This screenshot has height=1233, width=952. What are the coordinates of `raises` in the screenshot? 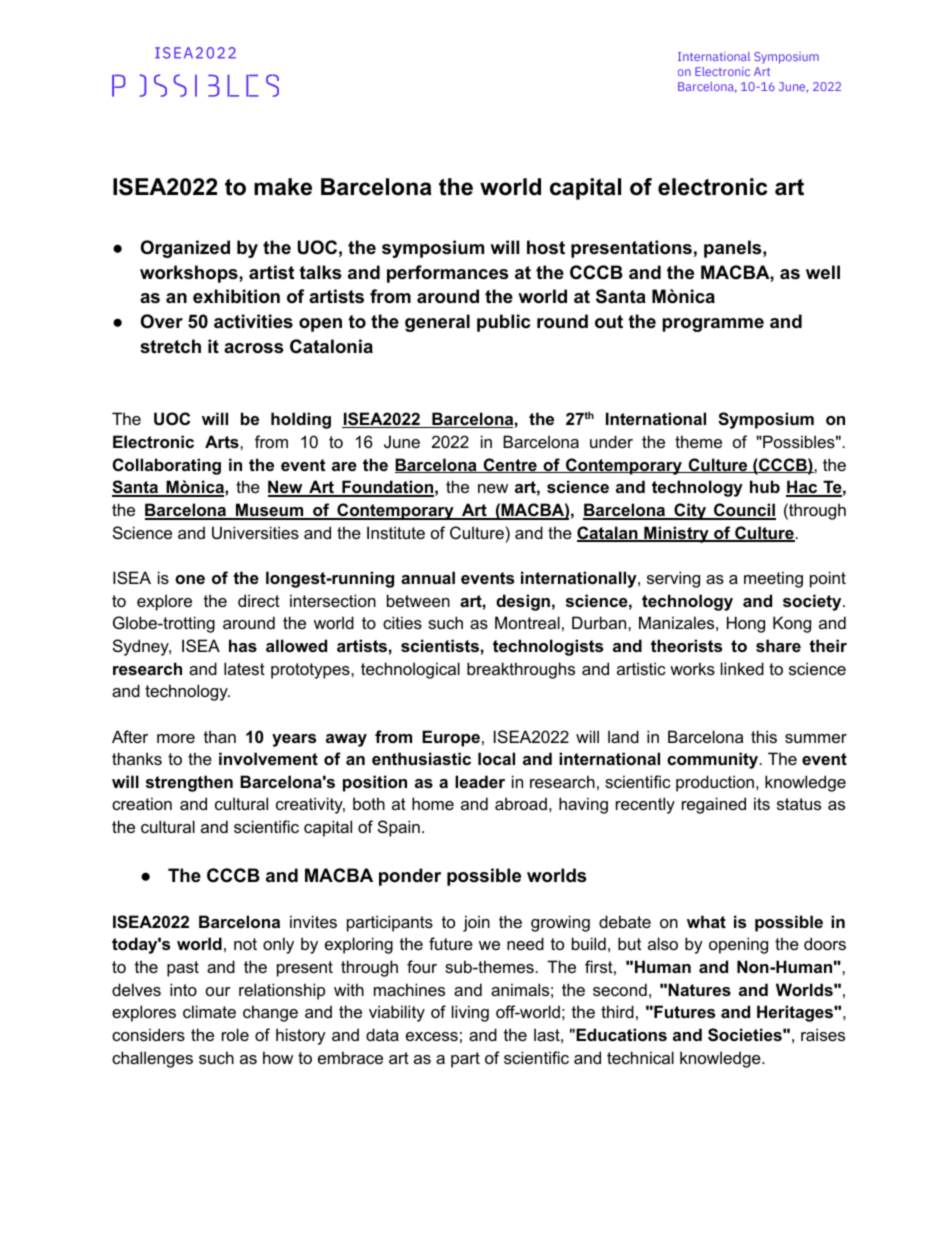 It's located at (823, 1034).
